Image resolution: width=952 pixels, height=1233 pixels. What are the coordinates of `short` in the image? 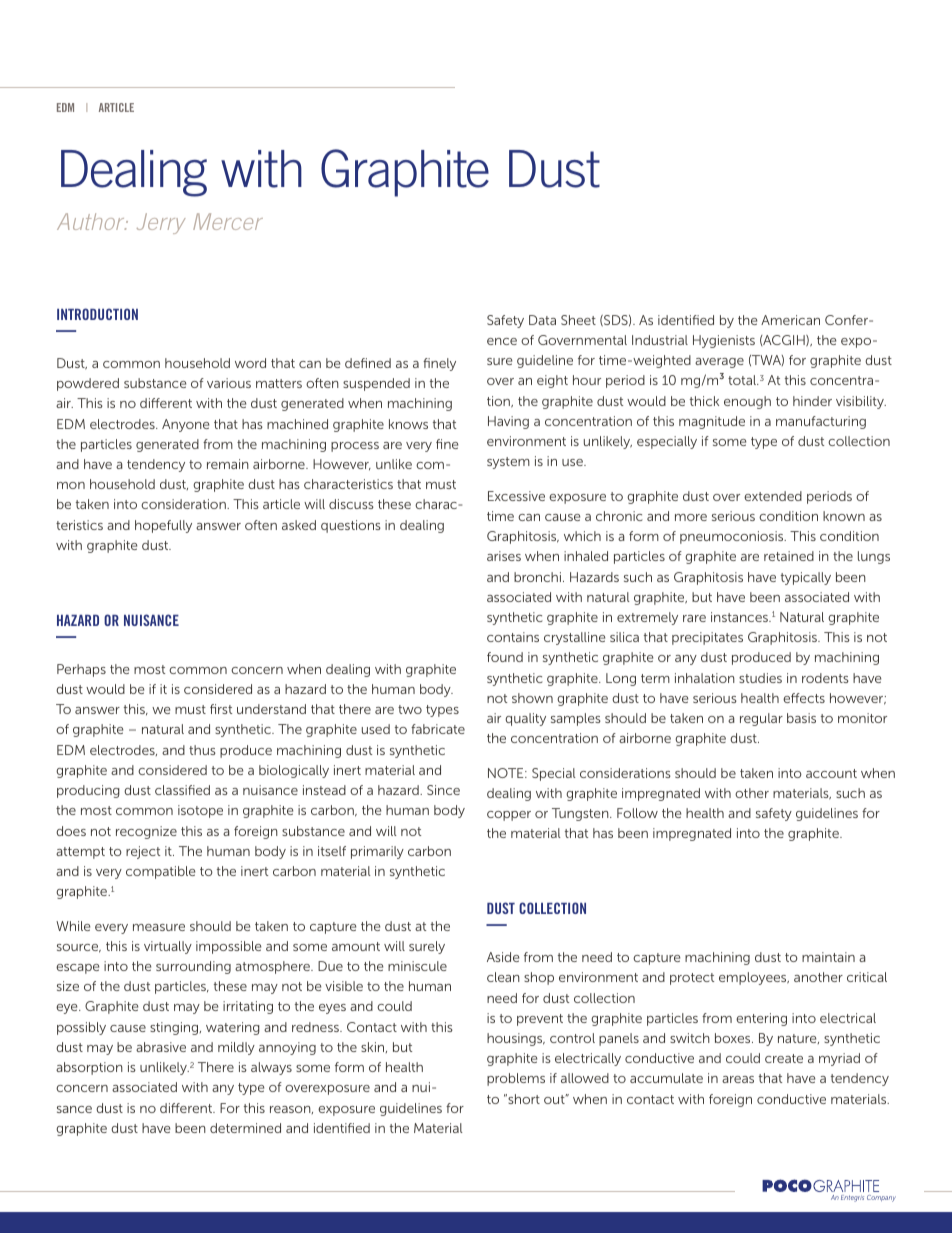 It's located at (523, 1099).
